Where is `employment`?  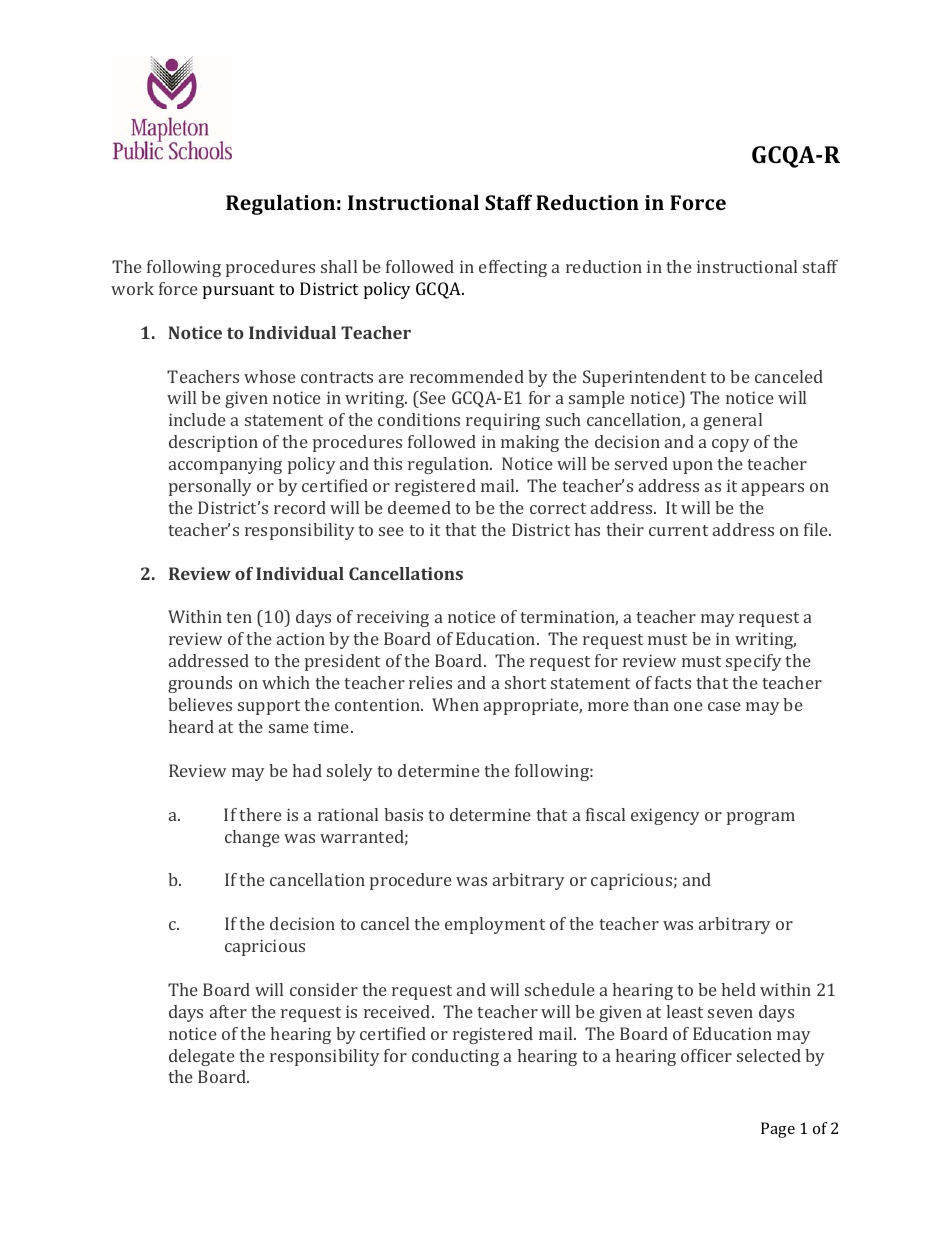
employment is located at coordinates (495, 925).
